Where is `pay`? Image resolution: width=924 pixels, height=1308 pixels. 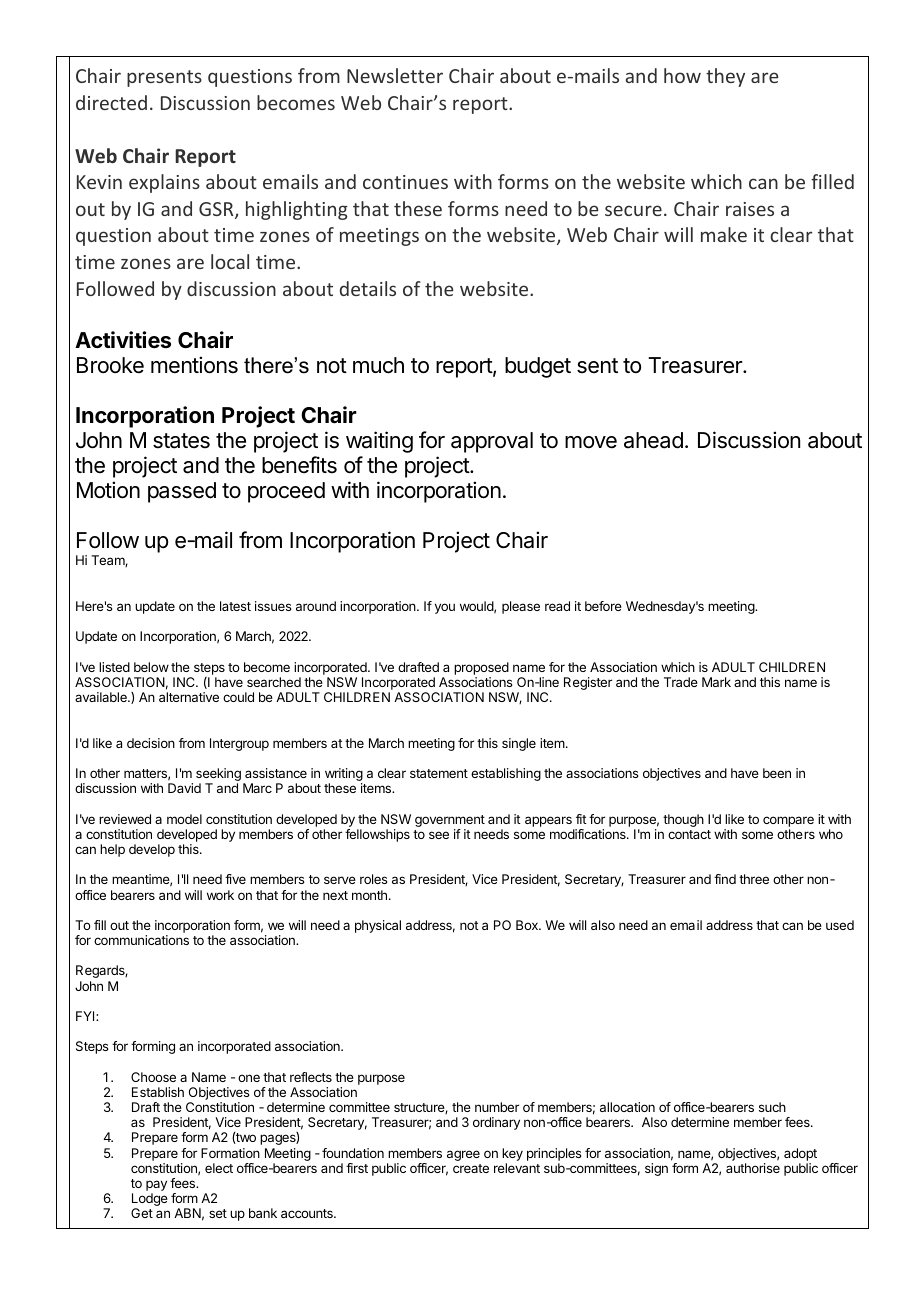 pay is located at coordinates (156, 1187).
